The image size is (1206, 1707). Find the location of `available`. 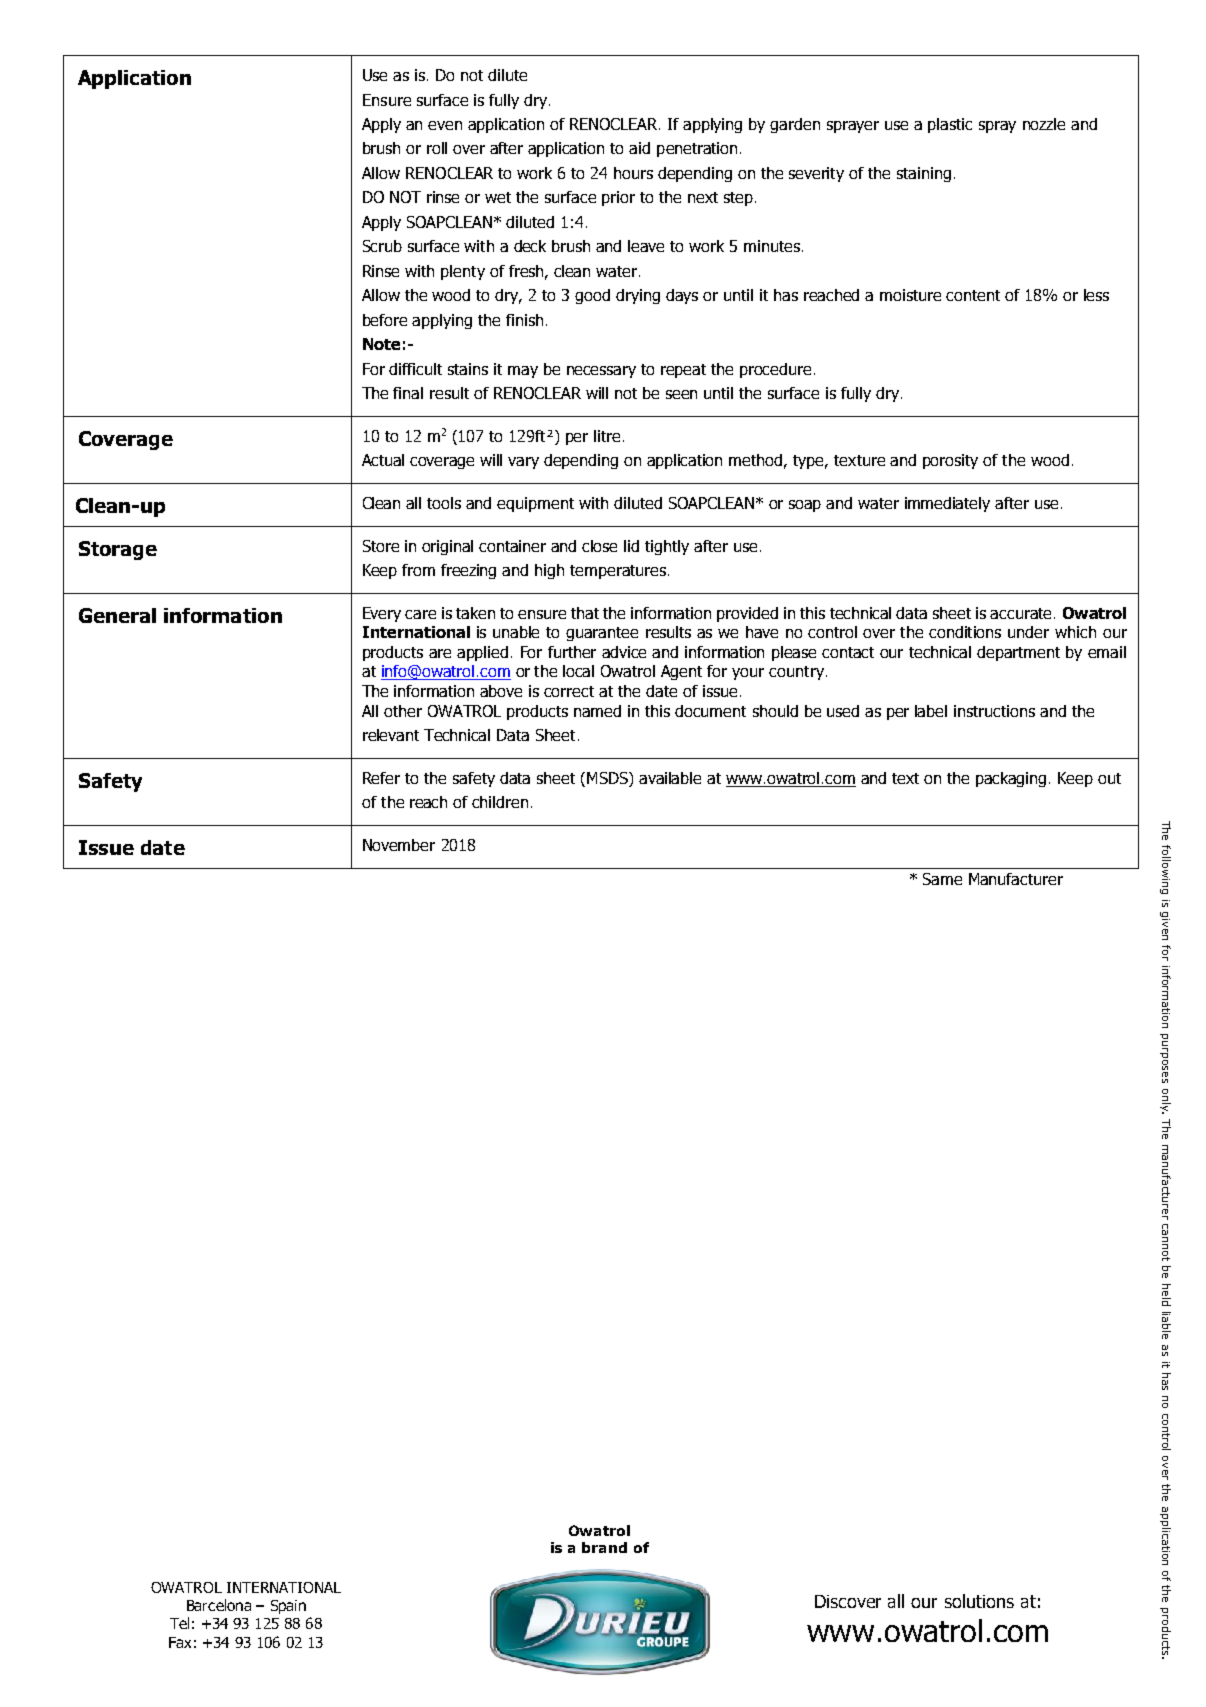

available is located at coordinates (670, 778).
